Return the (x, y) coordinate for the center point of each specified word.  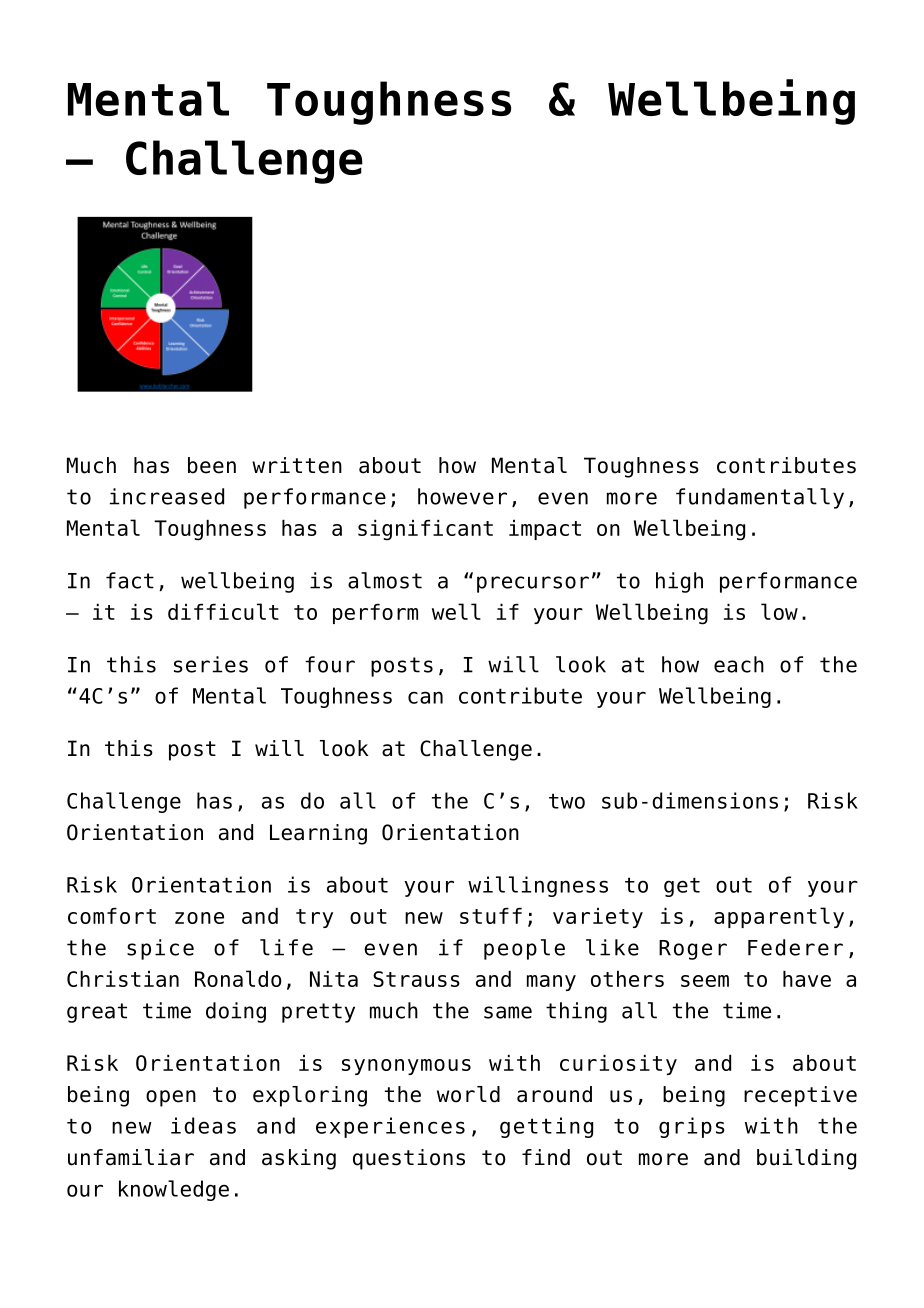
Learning (318, 834)
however (462, 496)
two (567, 801)
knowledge (174, 1190)
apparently (779, 917)
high (679, 582)
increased (167, 496)
